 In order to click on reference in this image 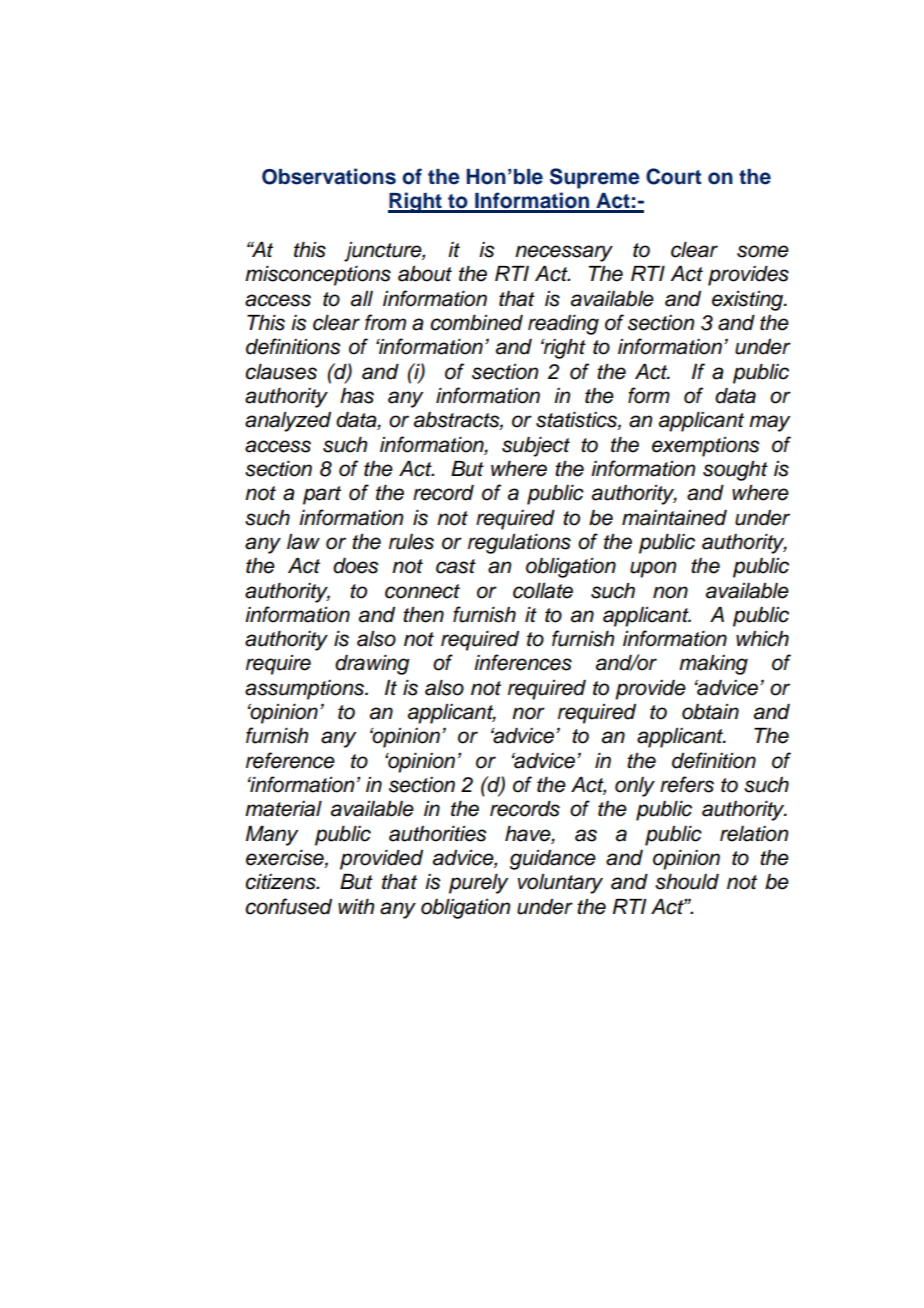, I will do `click(290, 760)`.
